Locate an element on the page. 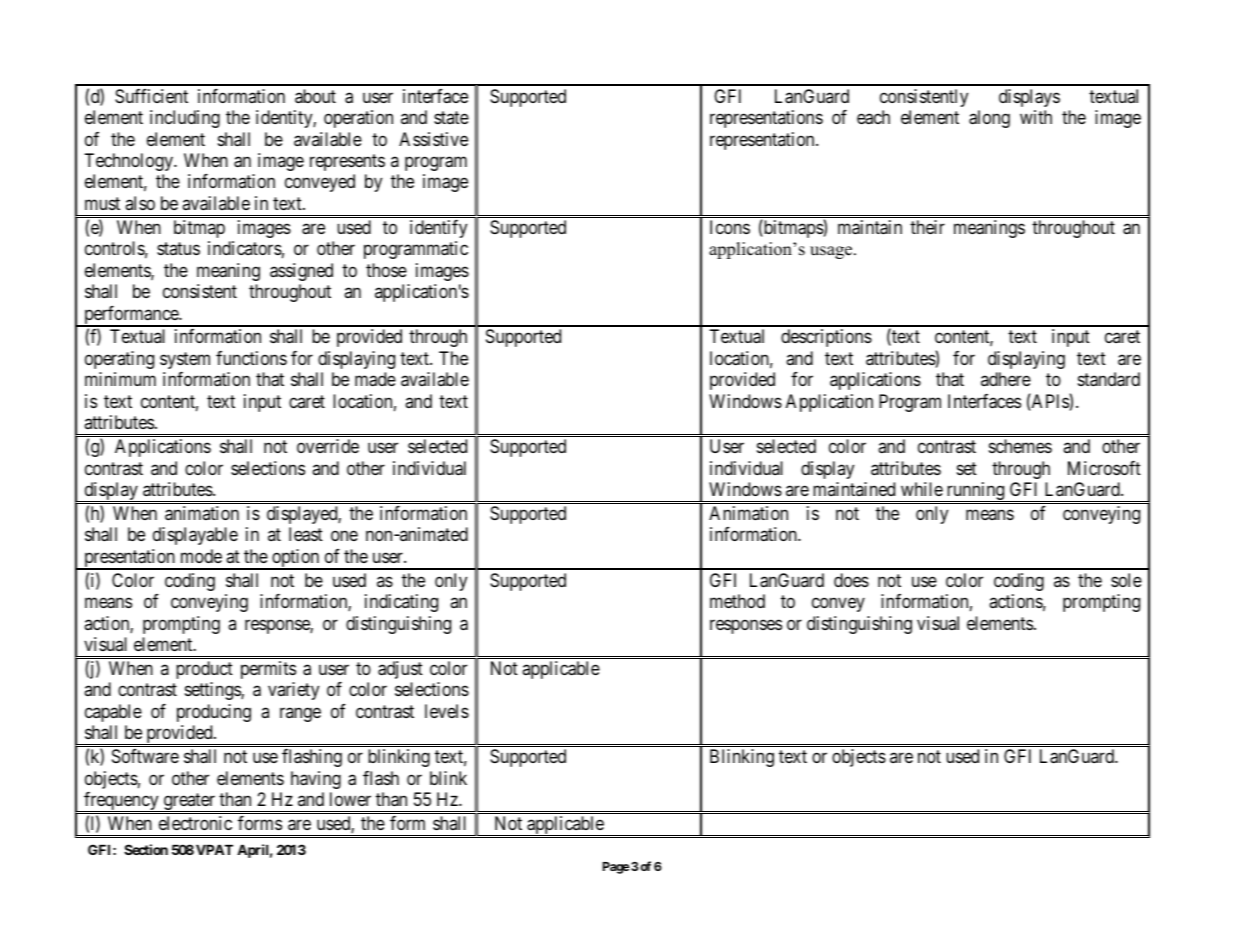 This document has height=952, width=1233. adhere is located at coordinates (1006, 379).
